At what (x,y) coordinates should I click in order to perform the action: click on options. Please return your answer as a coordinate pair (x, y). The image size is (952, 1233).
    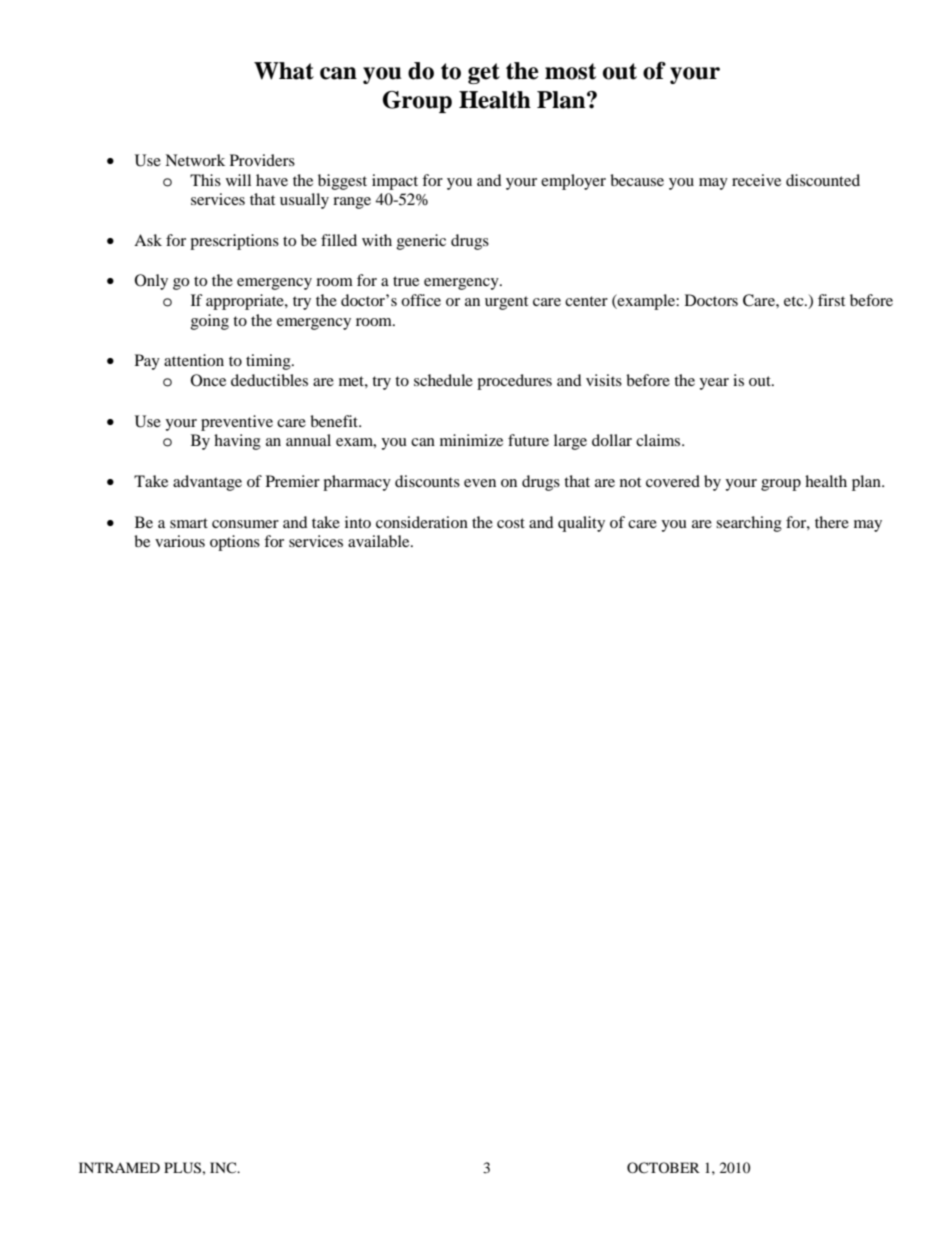
    Looking at the image, I should click on (235, 543).
